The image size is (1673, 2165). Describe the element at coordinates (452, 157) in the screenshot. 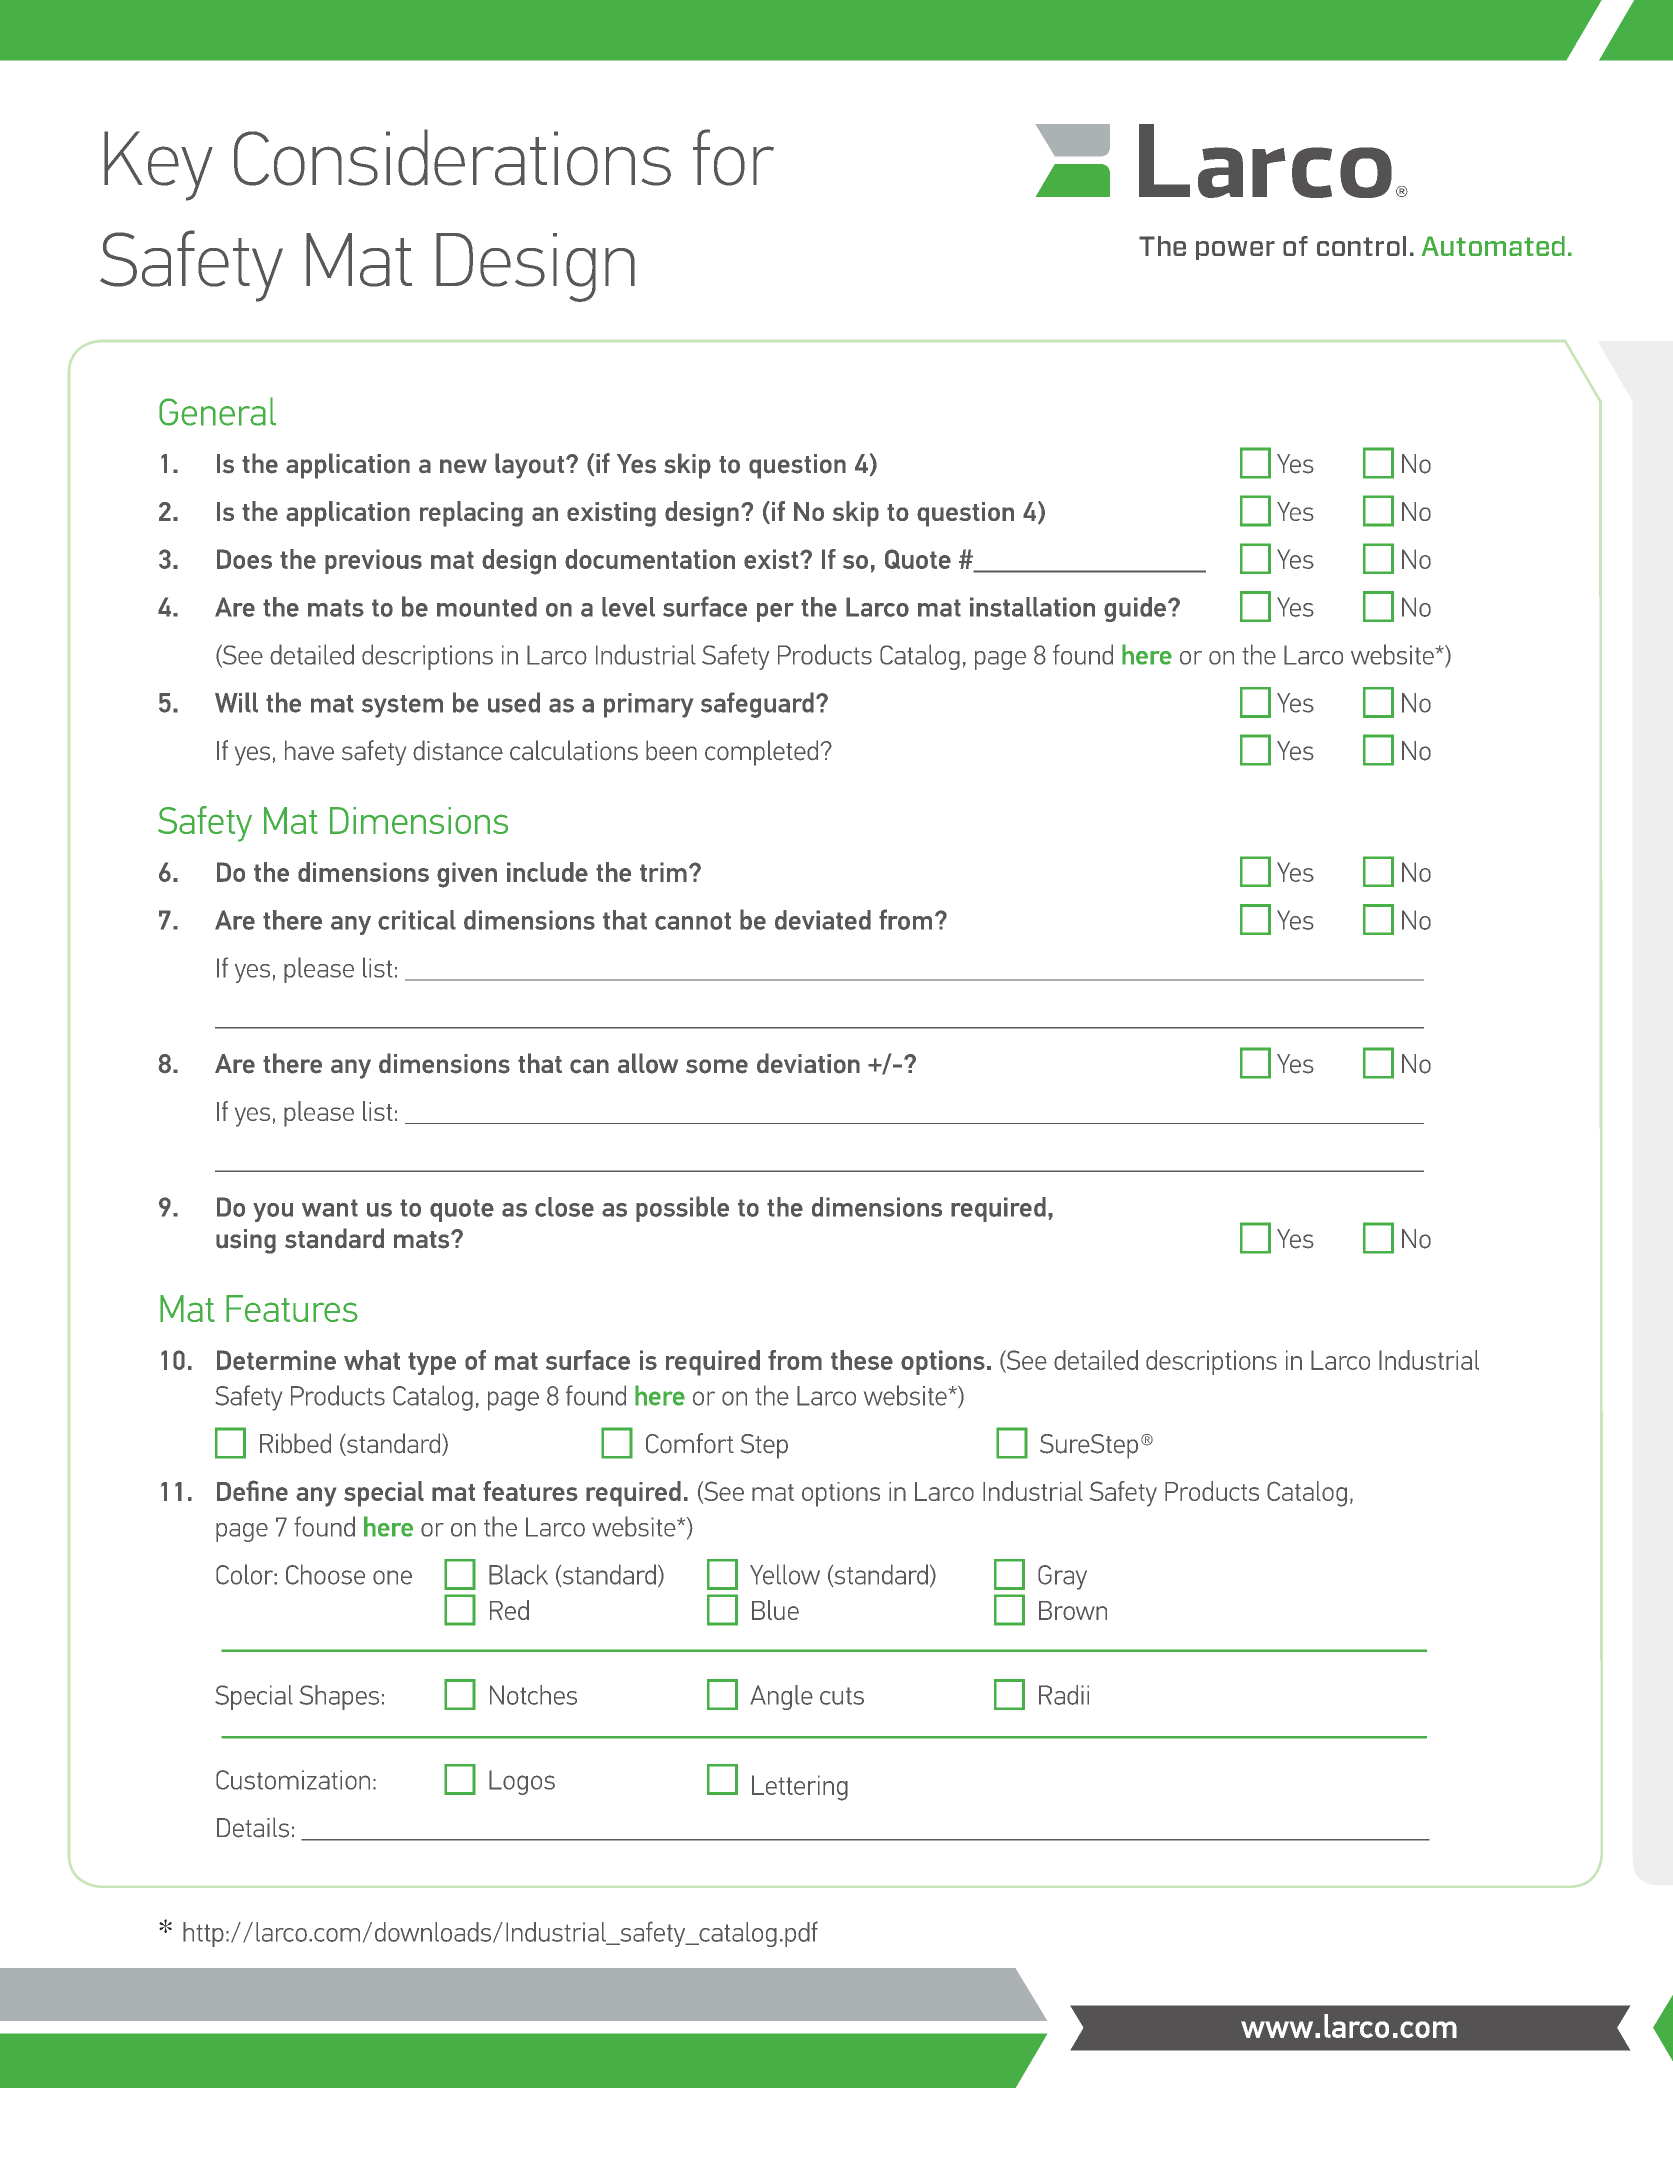

I see `Considerations` at that location.
